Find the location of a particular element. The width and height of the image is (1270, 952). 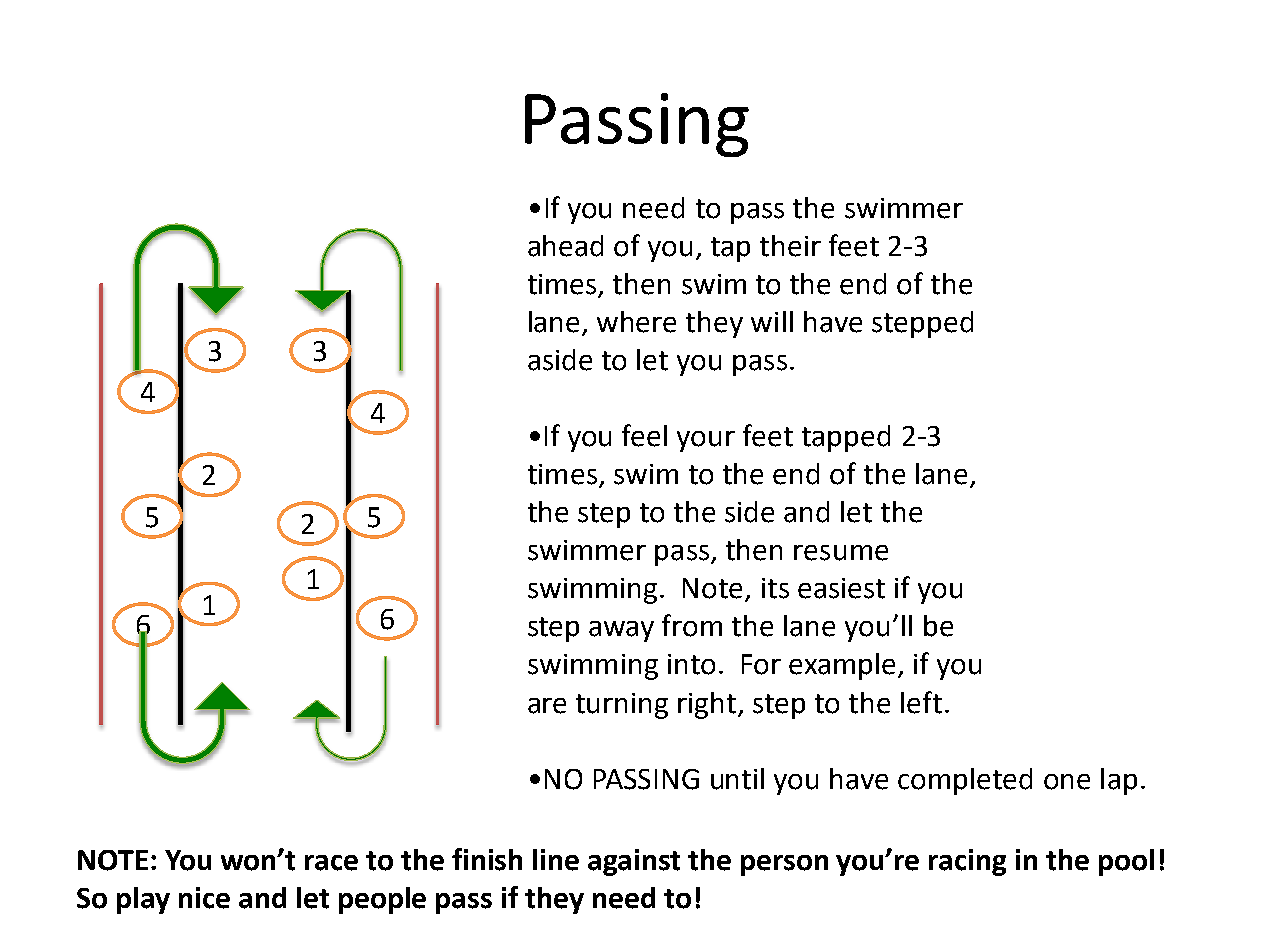

their is located at coordinates (790, 246).
